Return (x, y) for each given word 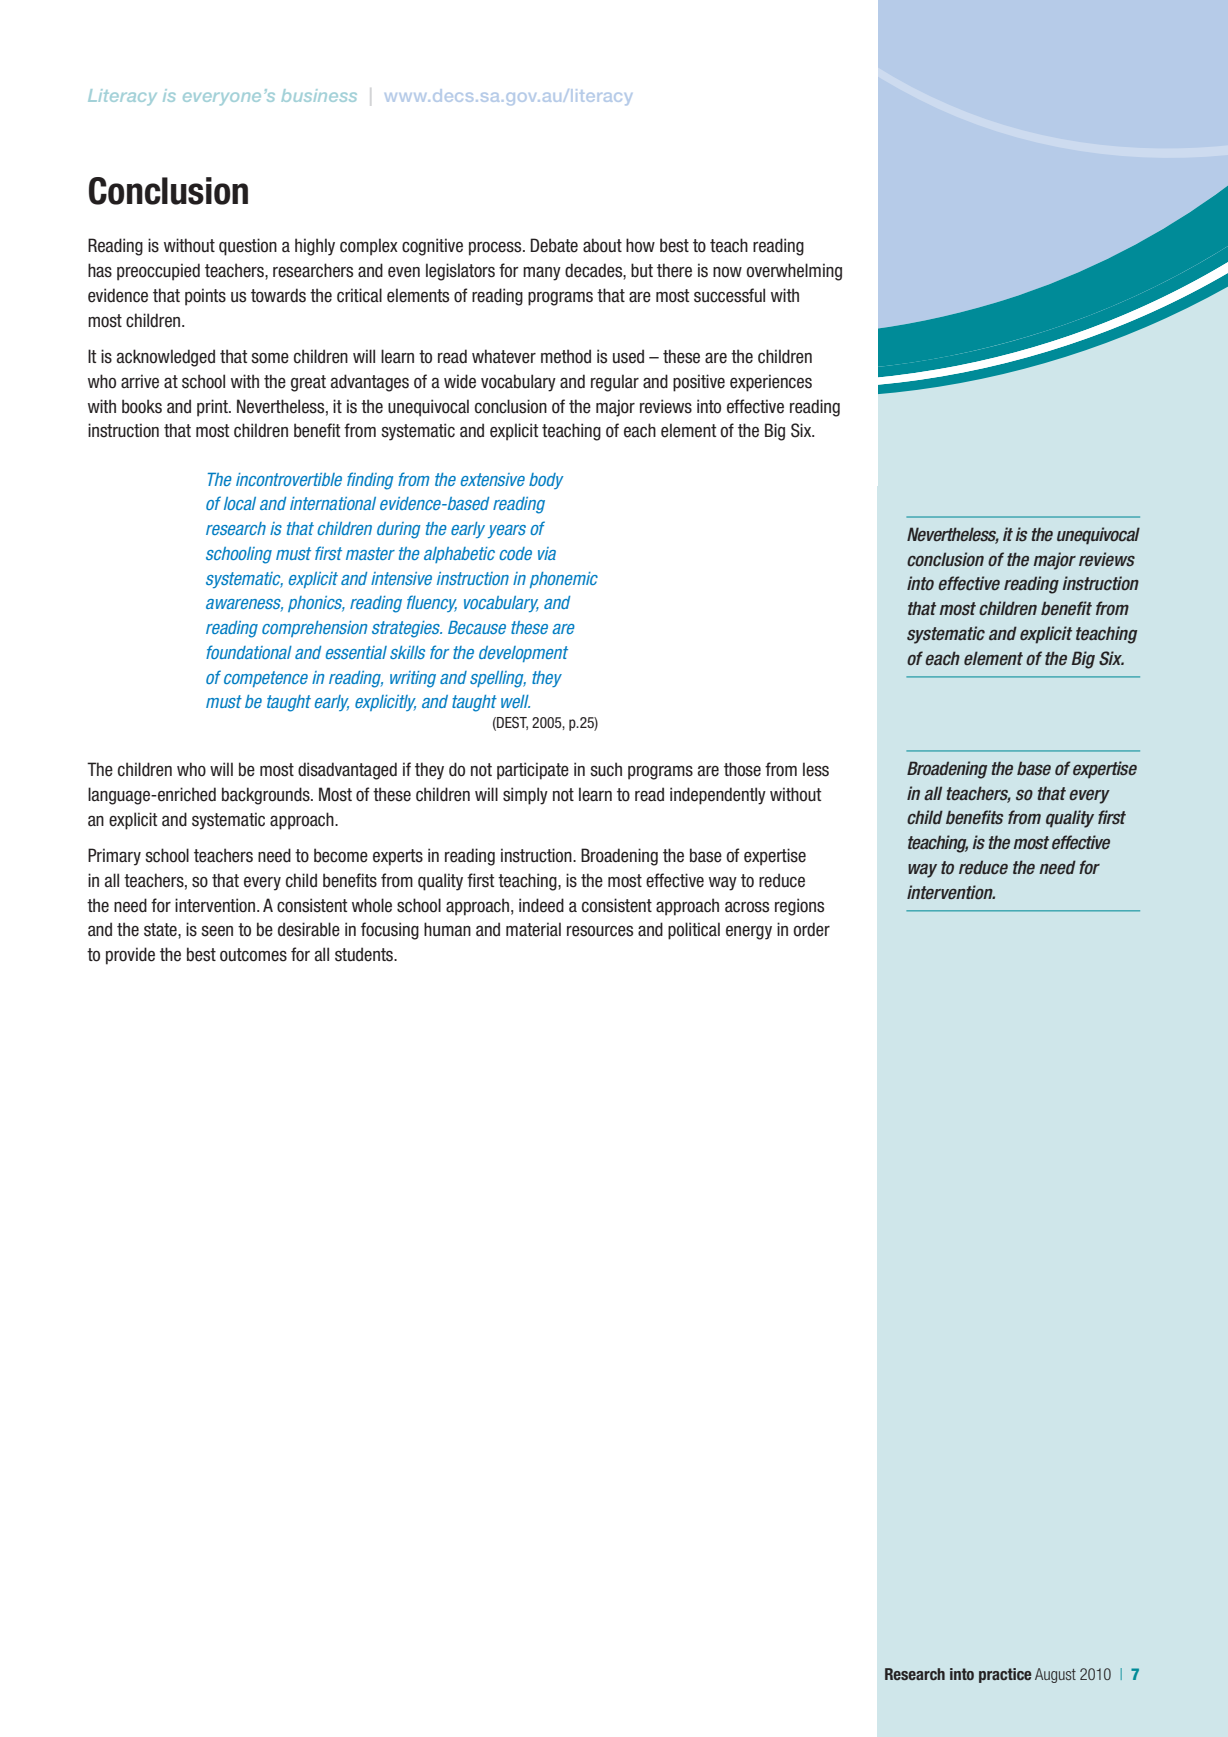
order (811, 929)
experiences (771, 383)
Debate (554, 245)
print (213, 408)
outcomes (253, 955)
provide (130, 956)
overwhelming (794, 272)
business (319, 95)
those (742, 769)
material (533, 929)
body (546, 481)
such (606, 769)
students (365, 954)
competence (266, 679)
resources (600, 931)
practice (1005, 1675)
